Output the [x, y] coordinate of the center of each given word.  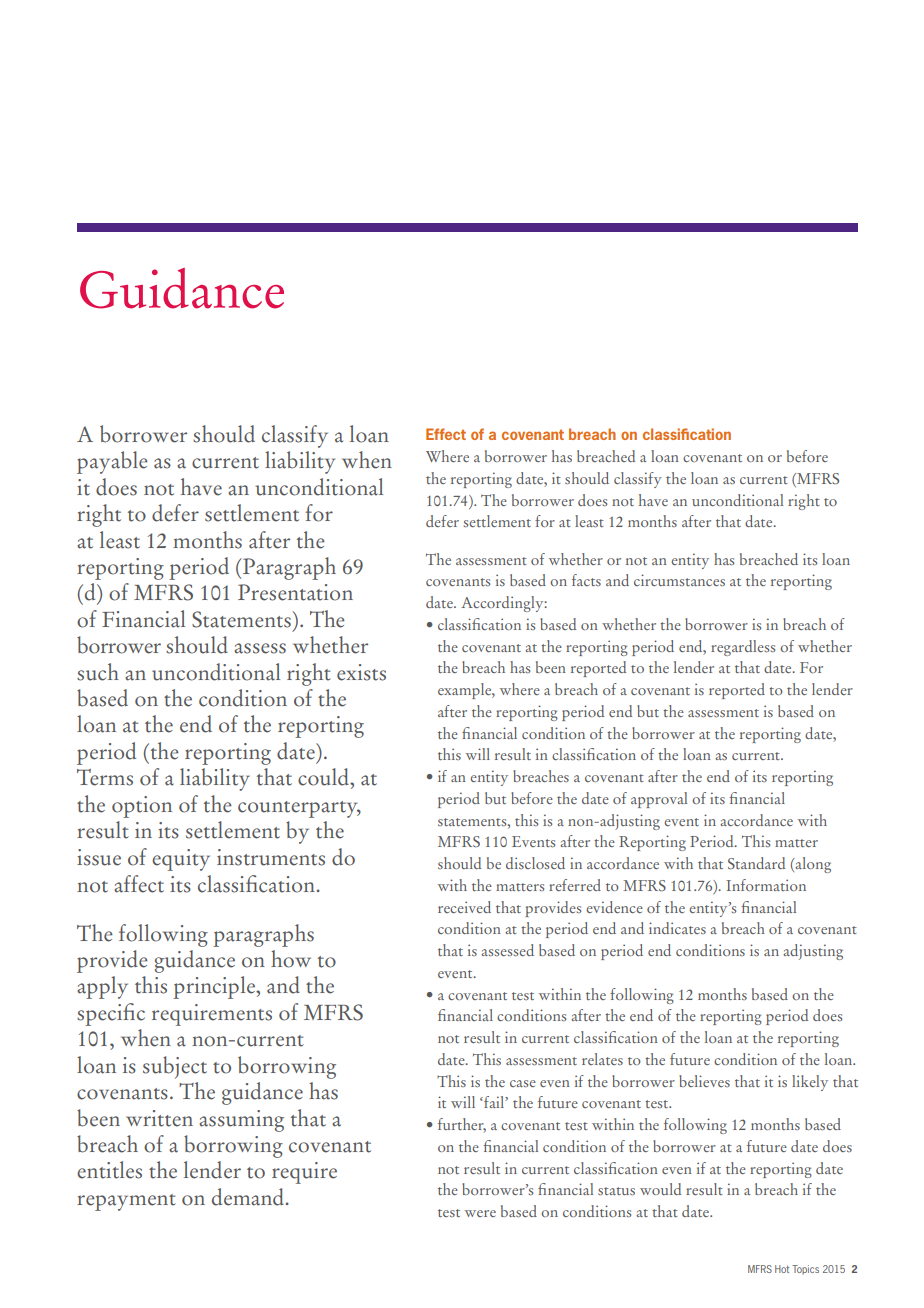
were [480, 1213]
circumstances [679, 580]
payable [112, 462]
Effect [446, 434]
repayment [126, 1202]
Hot [782, 1269]
